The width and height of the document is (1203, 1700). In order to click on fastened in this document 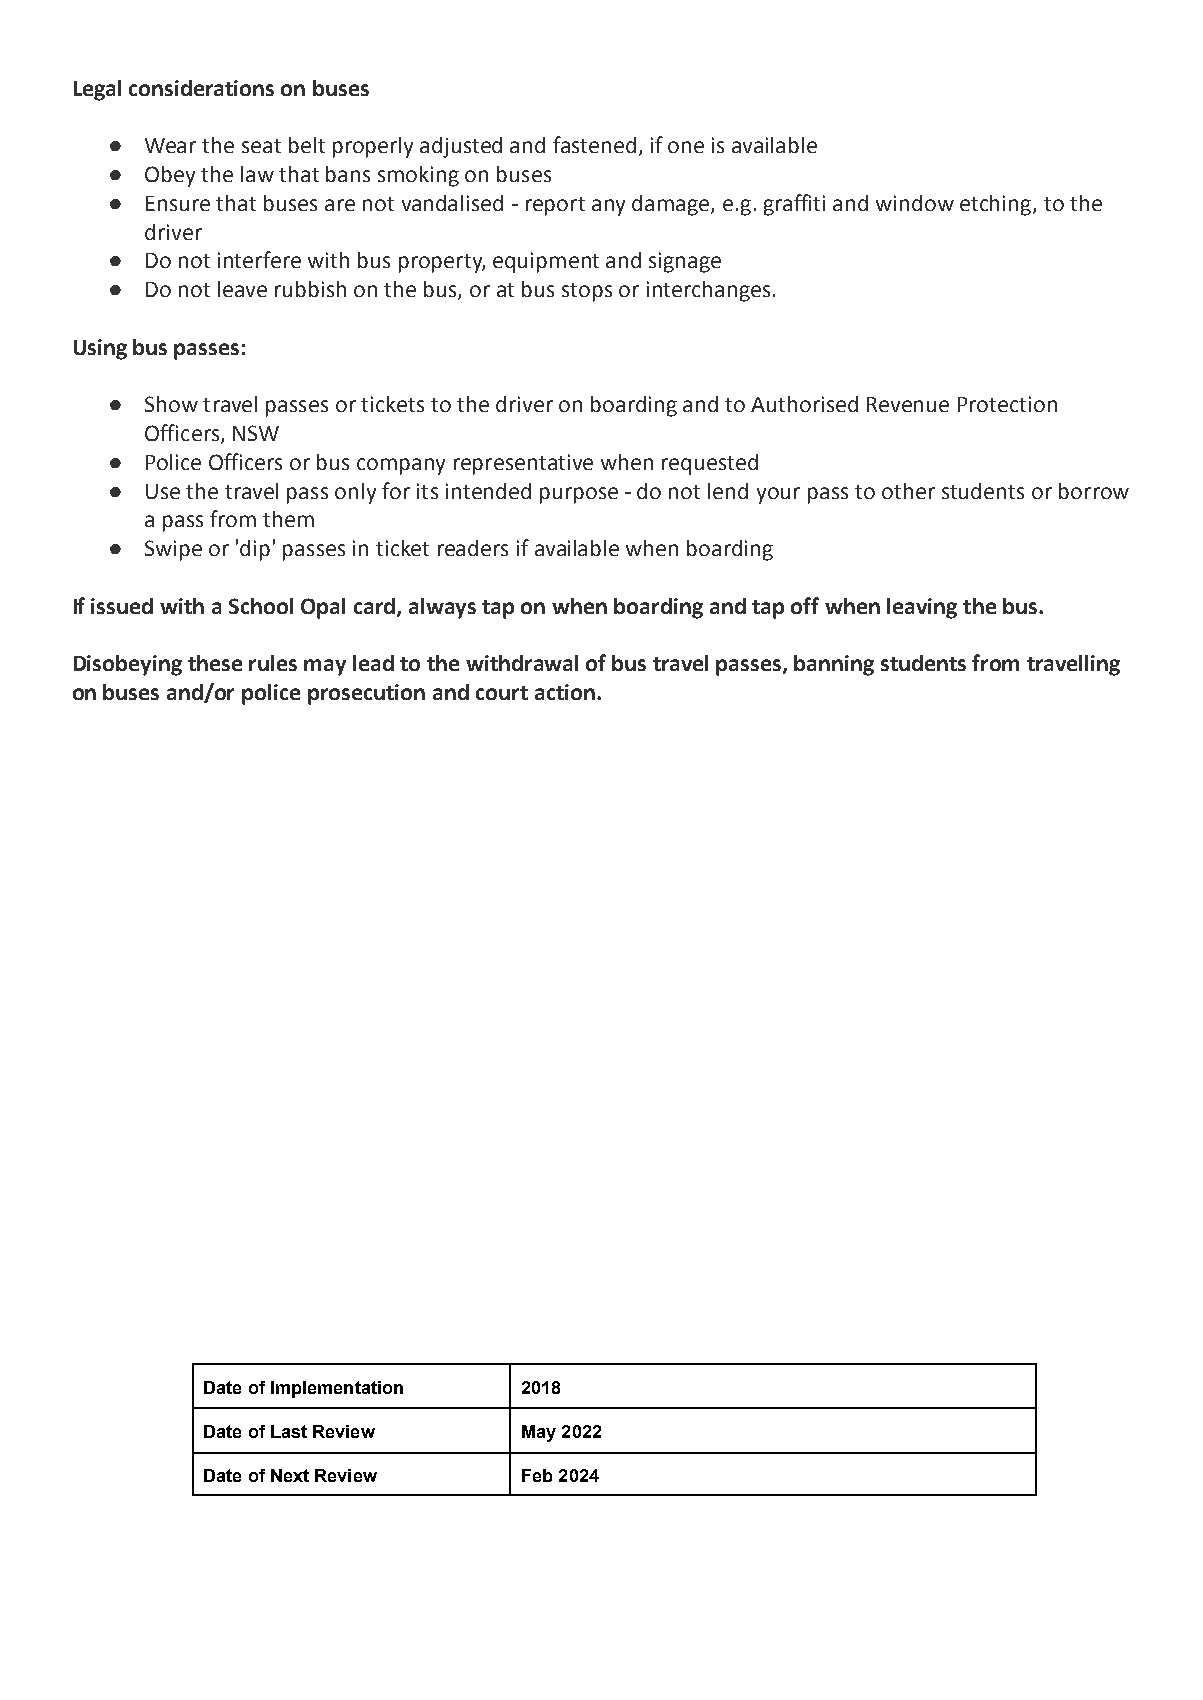, I will do `click(594, 144)`.
